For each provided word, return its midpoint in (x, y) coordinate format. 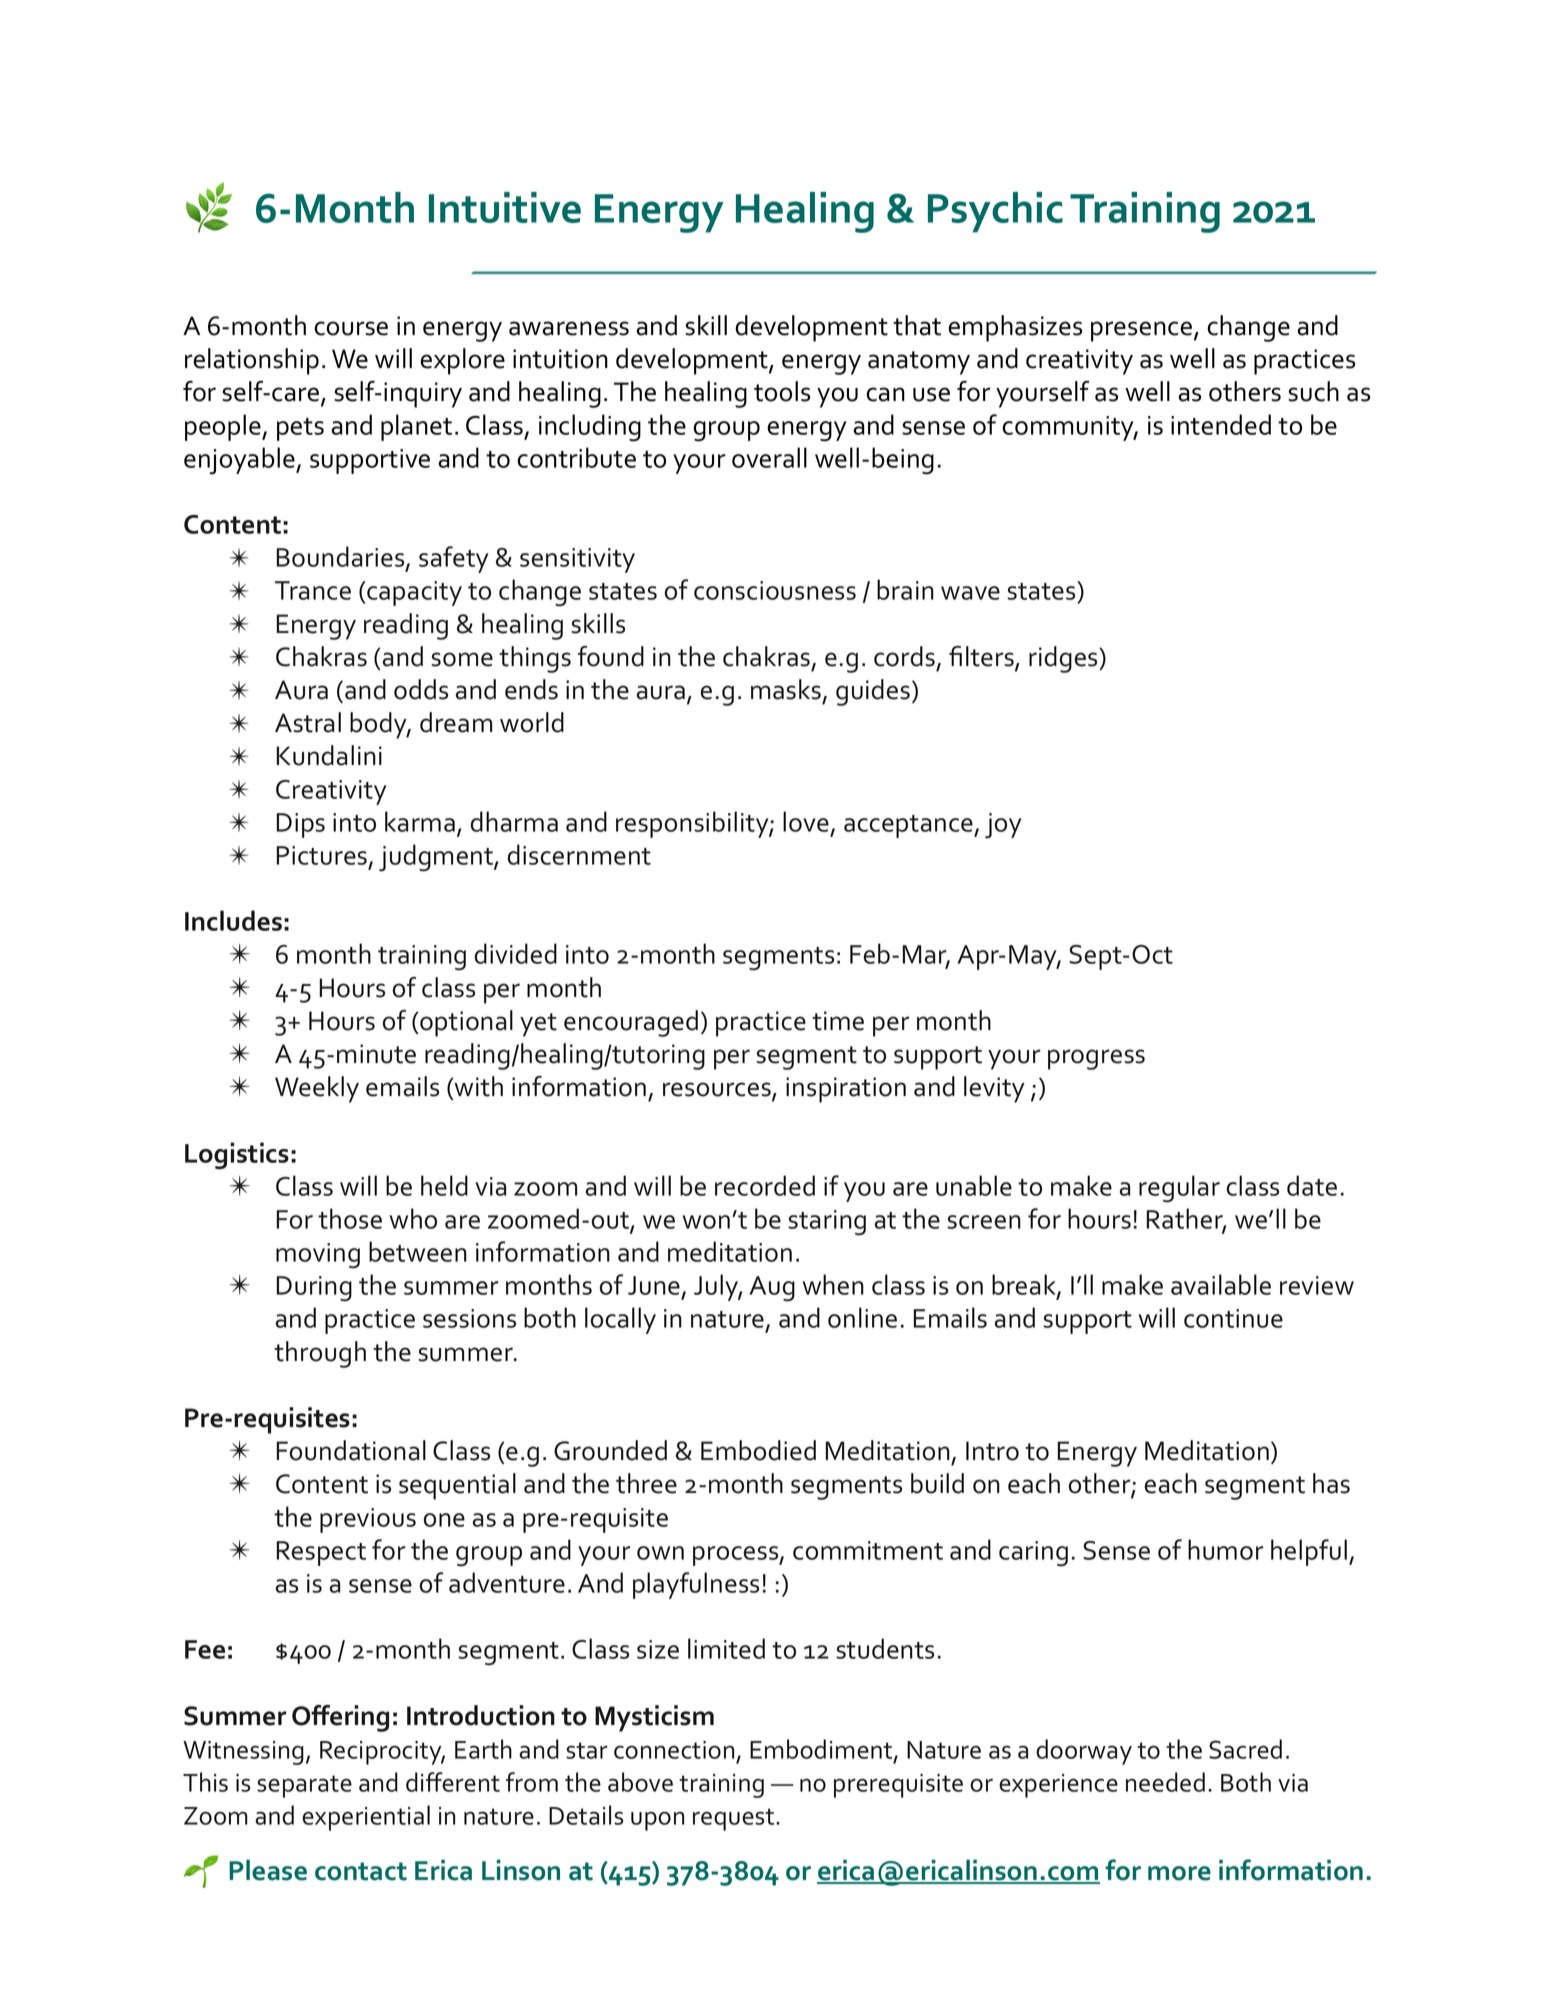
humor (1225, 1549)
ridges (1064, 659)
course (351, 328)
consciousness (775, 590)
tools (782, 391)
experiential (366, 1818)
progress (1096, 1059)
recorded (765, 1185)
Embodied (758, 1450)
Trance (313, 590)
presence (1141, 331)
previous (368, 1520)
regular (1179, 1188)
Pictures (323, 856)
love (806, 821)
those (350, 1218)
